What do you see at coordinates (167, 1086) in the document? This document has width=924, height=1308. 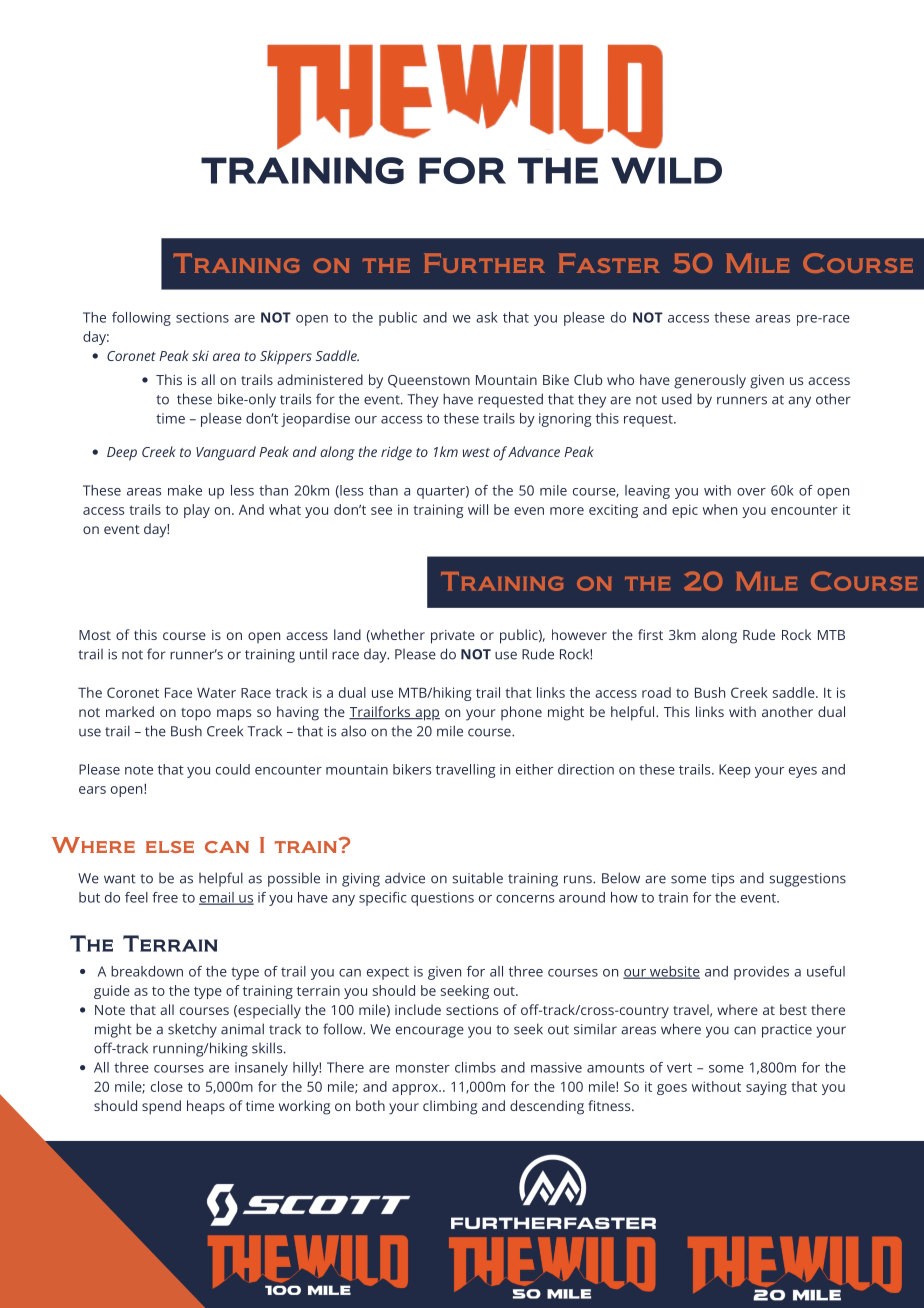 I see `close` at bounding box center [167, 1086].
